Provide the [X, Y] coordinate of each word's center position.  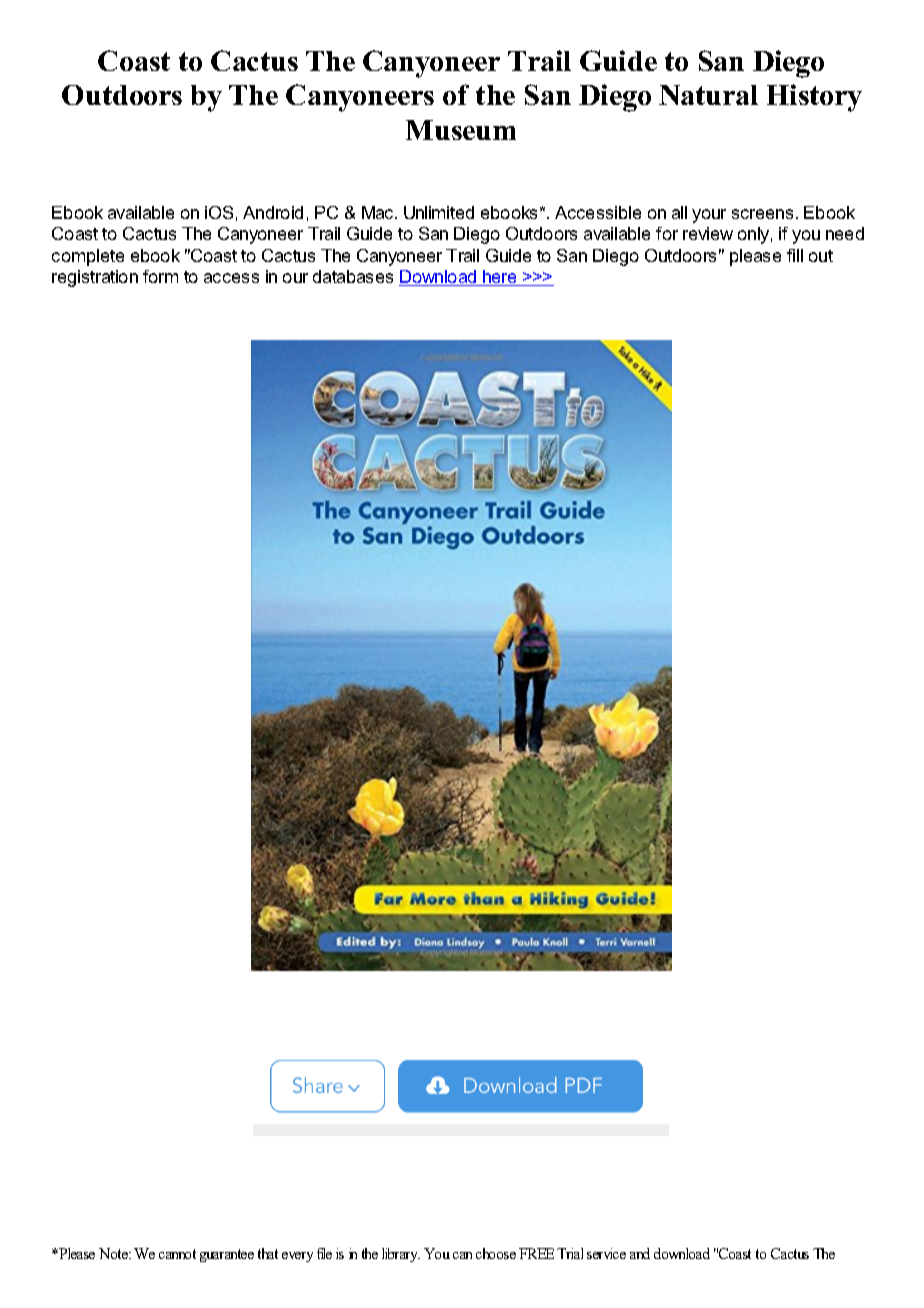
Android [273, 212]
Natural [708, 95]
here [500, 278]
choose [496, 1253]
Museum [461, 130]
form [160, 276]
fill [795, 255]
